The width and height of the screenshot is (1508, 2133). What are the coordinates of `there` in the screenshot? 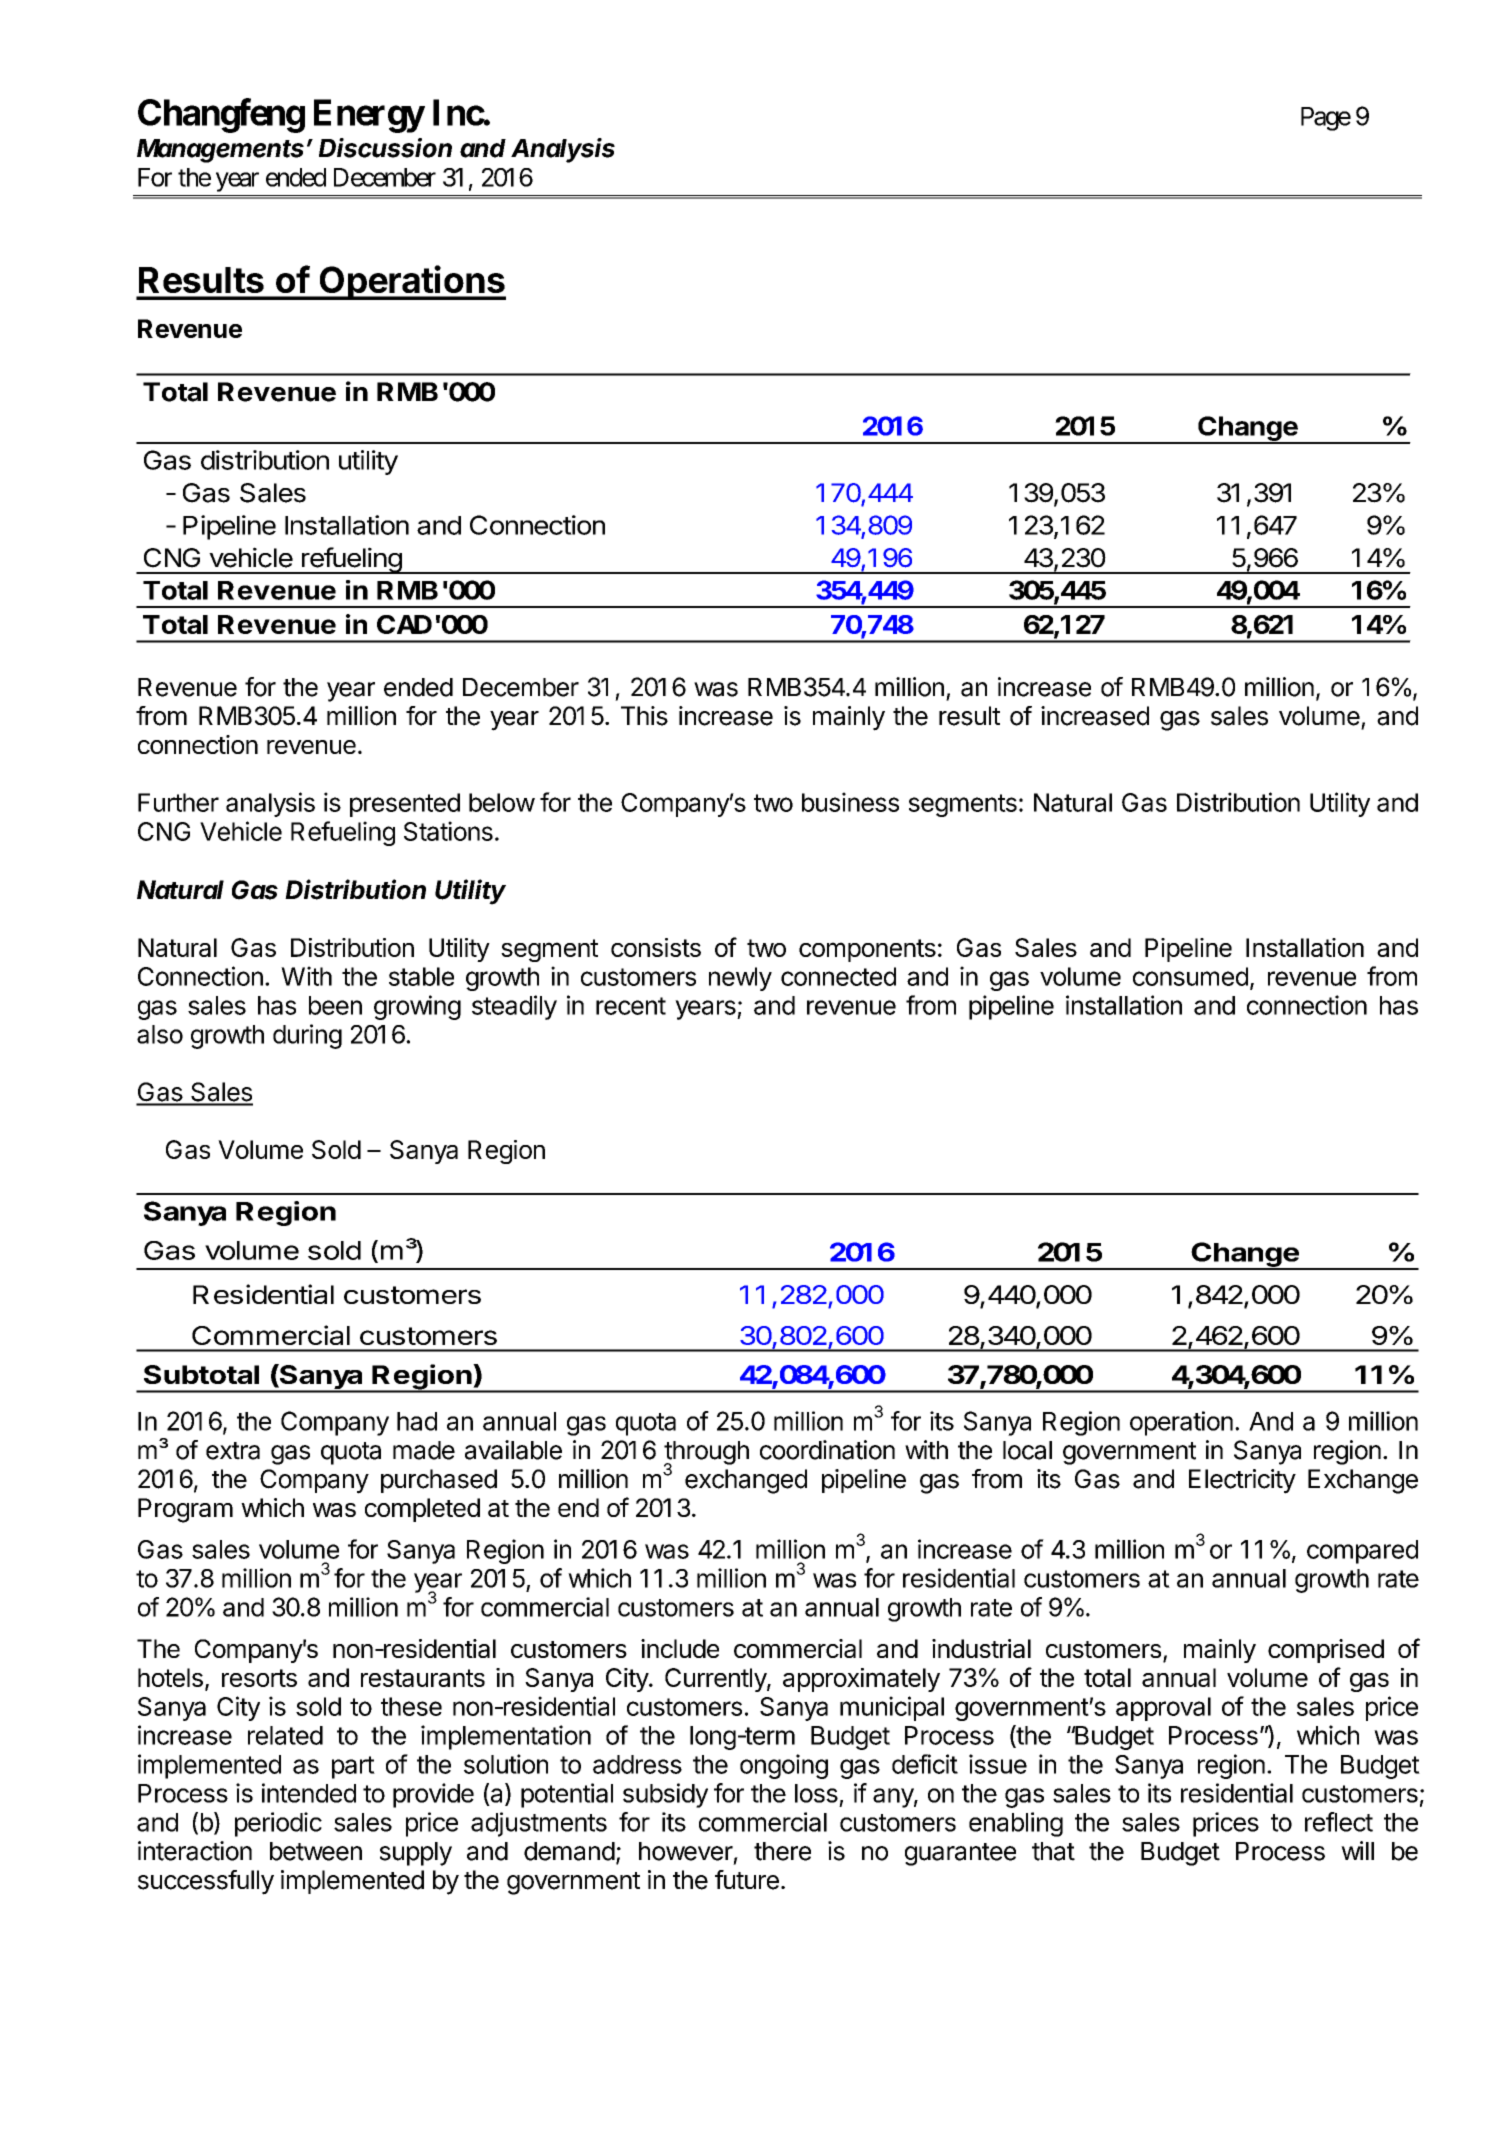 It's located at (782, 1851).
